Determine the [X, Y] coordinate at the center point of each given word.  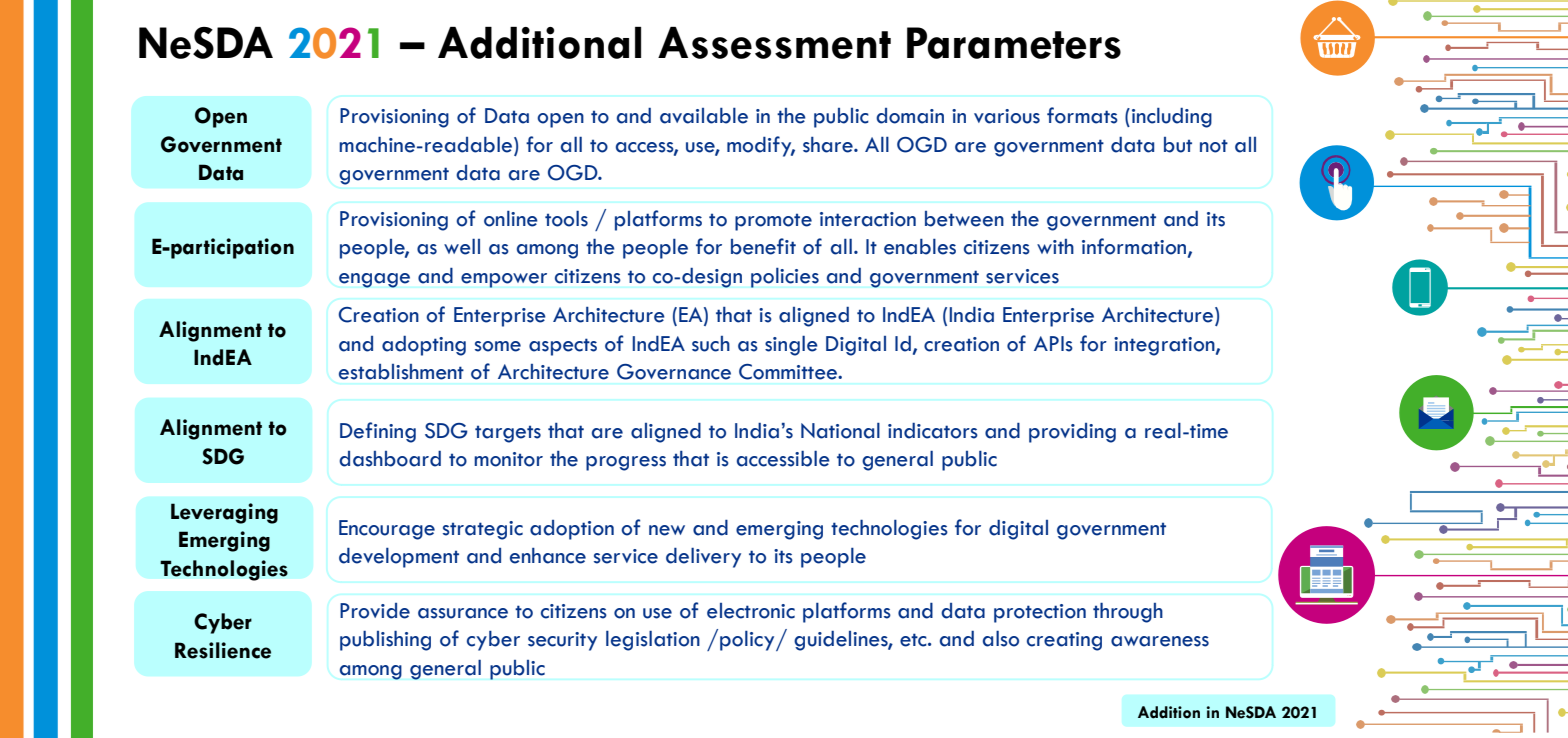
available [704, 116]
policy [748, 641]
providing [1072, 433]
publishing [385, 640]
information [1135, 247]
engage [374, 280]
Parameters [1014, 43]
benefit [763, 246]
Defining [378, 432]
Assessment [774, 43]
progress [626, 463]
